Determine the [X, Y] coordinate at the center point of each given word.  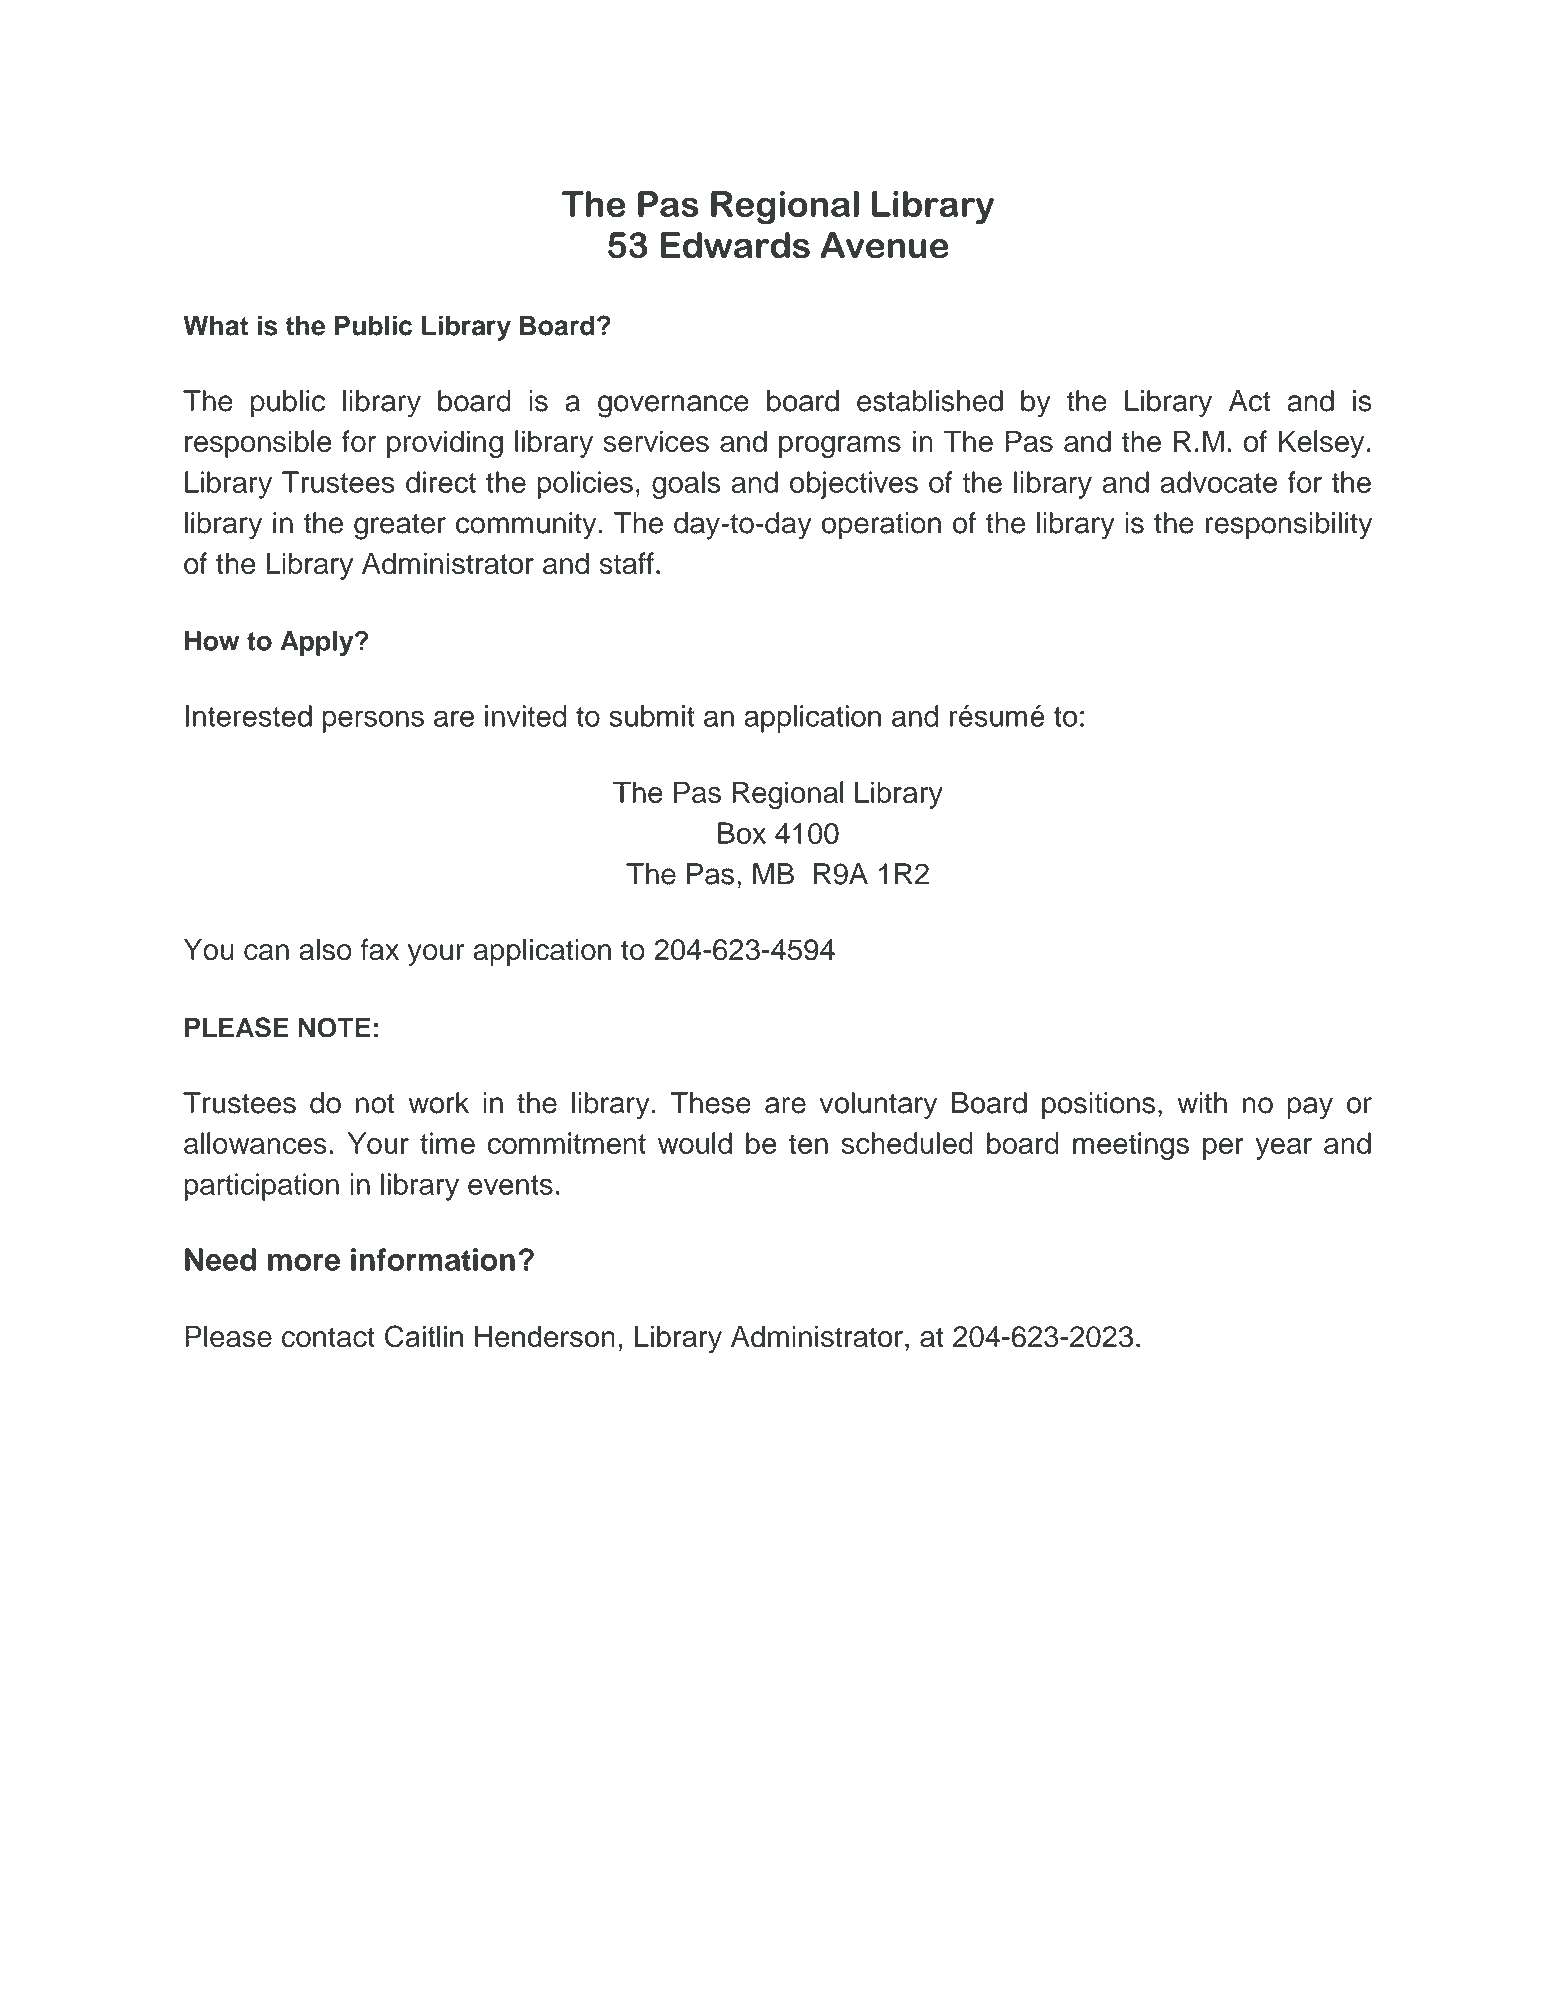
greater [400, 527]
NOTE [335, 1028]
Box [742, 833]
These [710, 1103]
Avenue [884, 245]
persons [373, 721]
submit [652, 716]
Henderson [545, 1336]
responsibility [1288, 526]
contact [328, 1337]
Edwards [735, 245]
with [1202, 1103]
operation [881, 526]
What [215, 325]
